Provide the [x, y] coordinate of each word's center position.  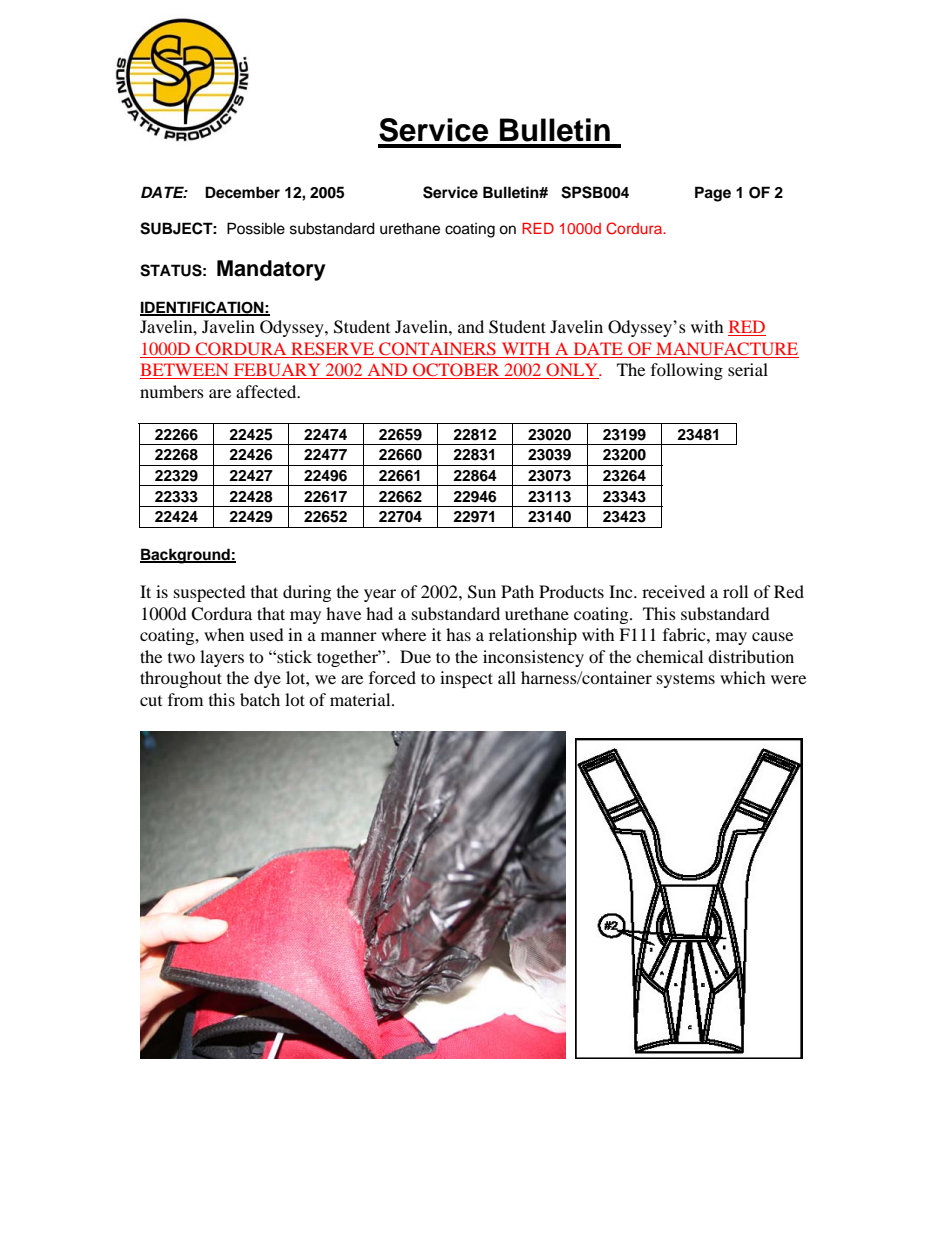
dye [267, 679]
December [242, 192]
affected [267, 391]
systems [686, 680]
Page [713, 194]
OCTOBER [456, 371]
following [687, 371]
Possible [256, 228]
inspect [466, 679]
